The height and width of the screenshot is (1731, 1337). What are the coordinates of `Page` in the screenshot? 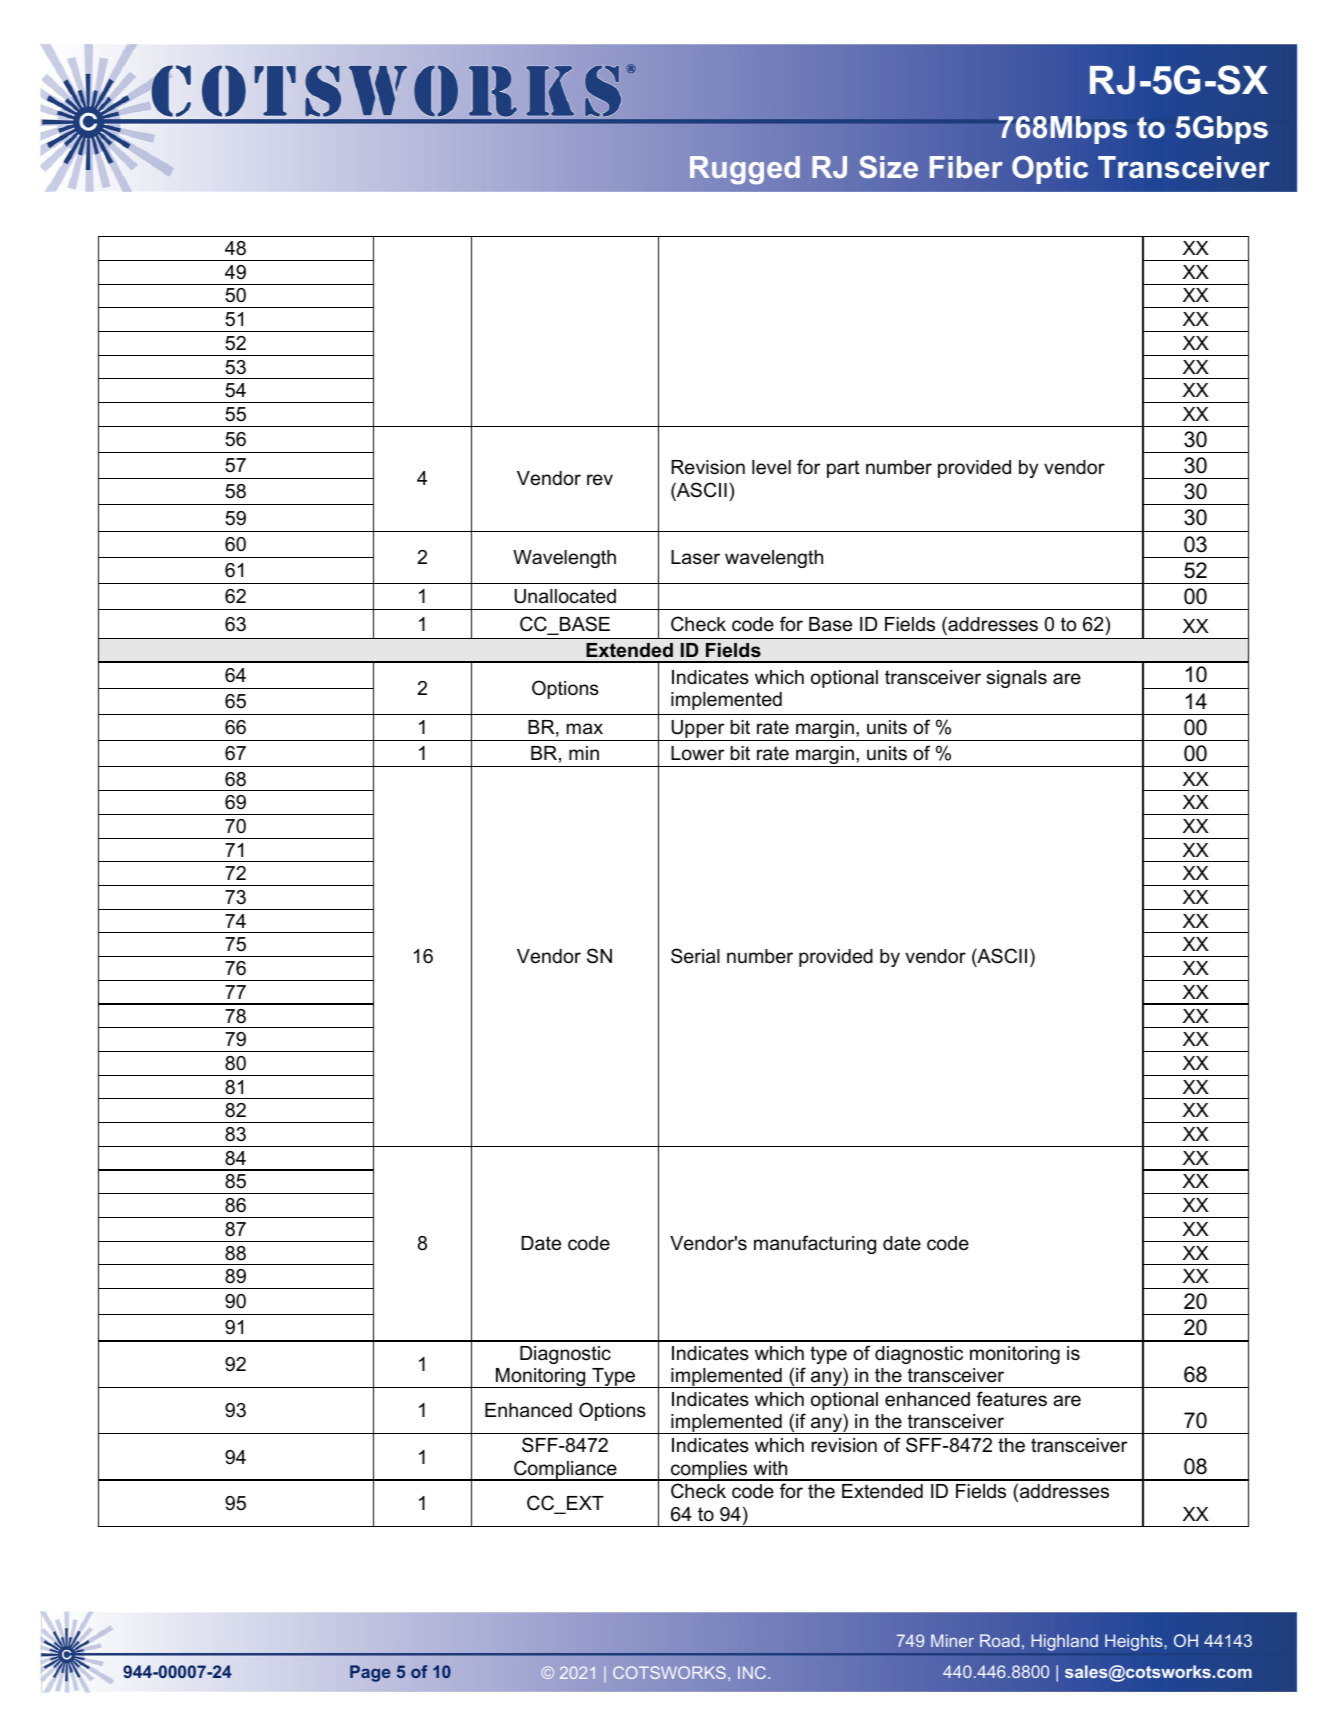 It's located at (370, 1673).
